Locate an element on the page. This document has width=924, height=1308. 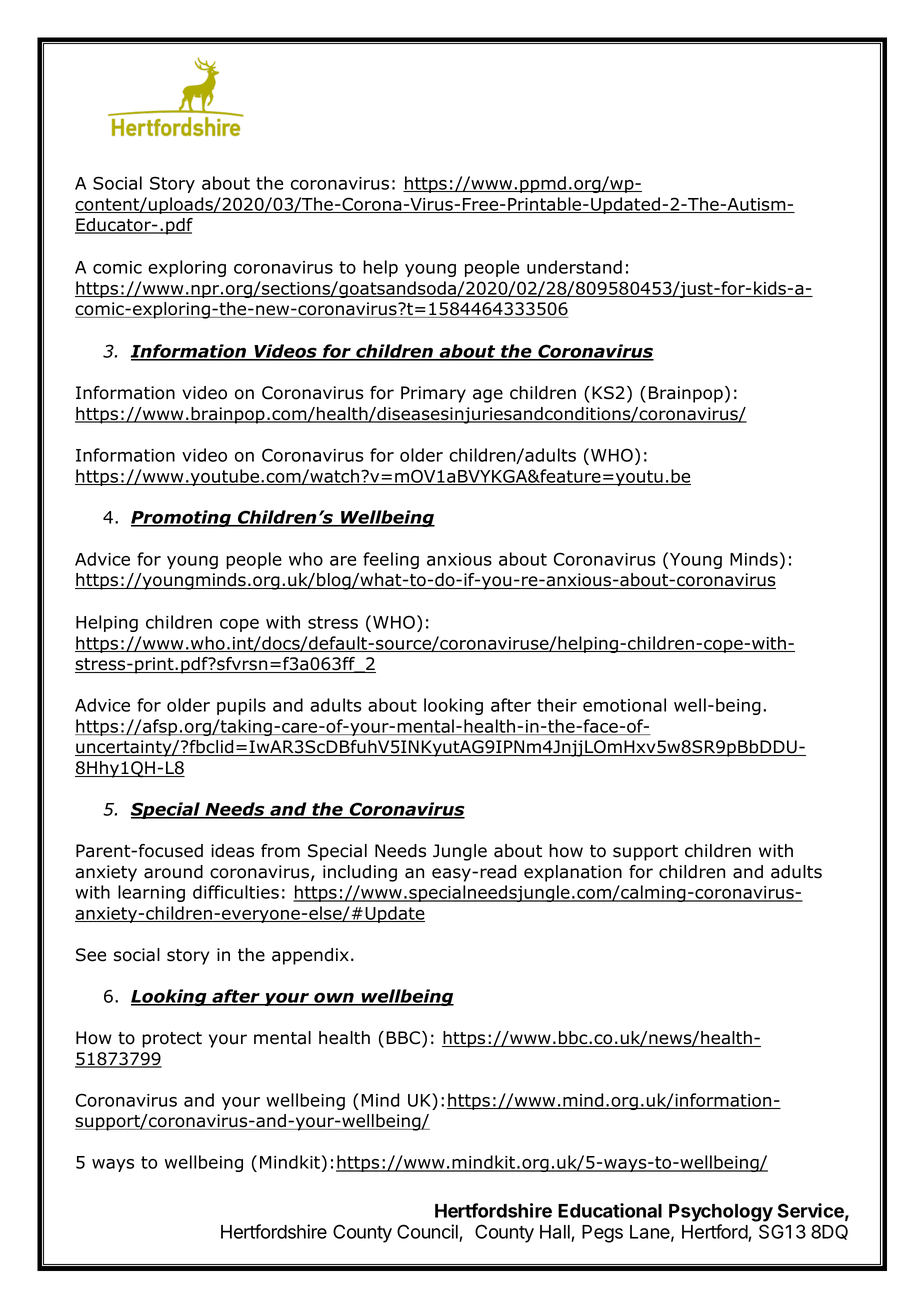
Primary is located at coordinates (433, 394).
